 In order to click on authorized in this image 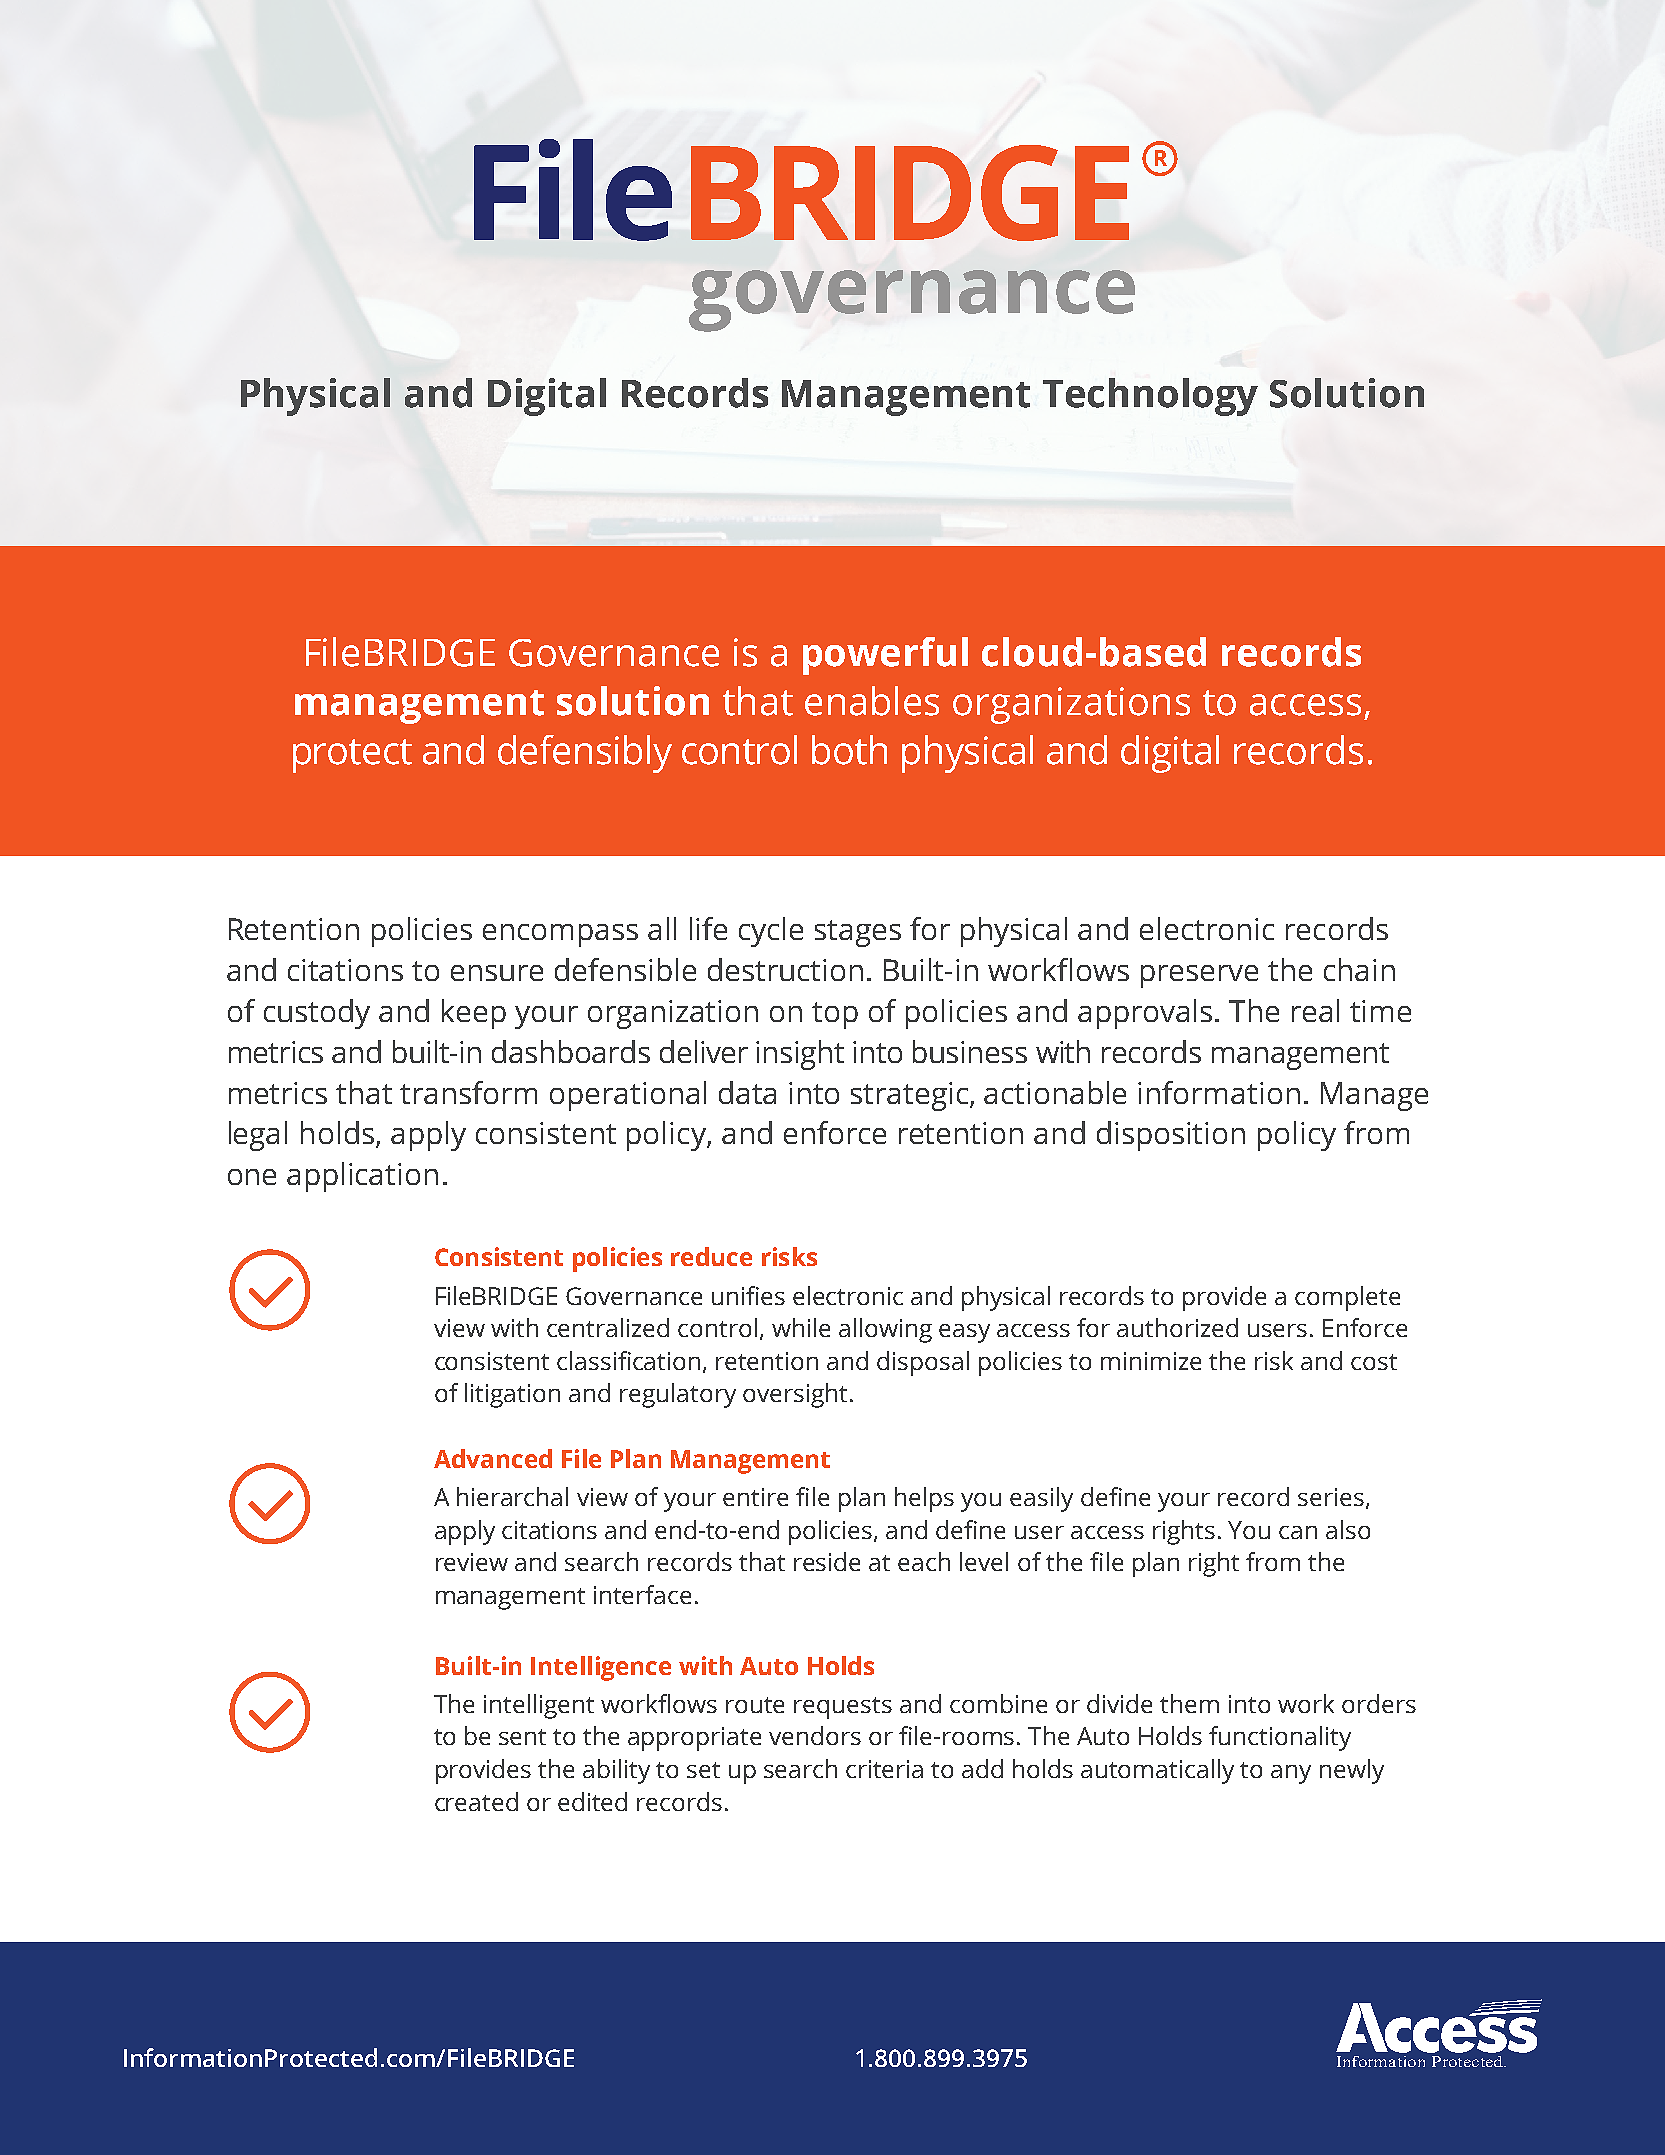, I will do `click(1177, 1327)`.
